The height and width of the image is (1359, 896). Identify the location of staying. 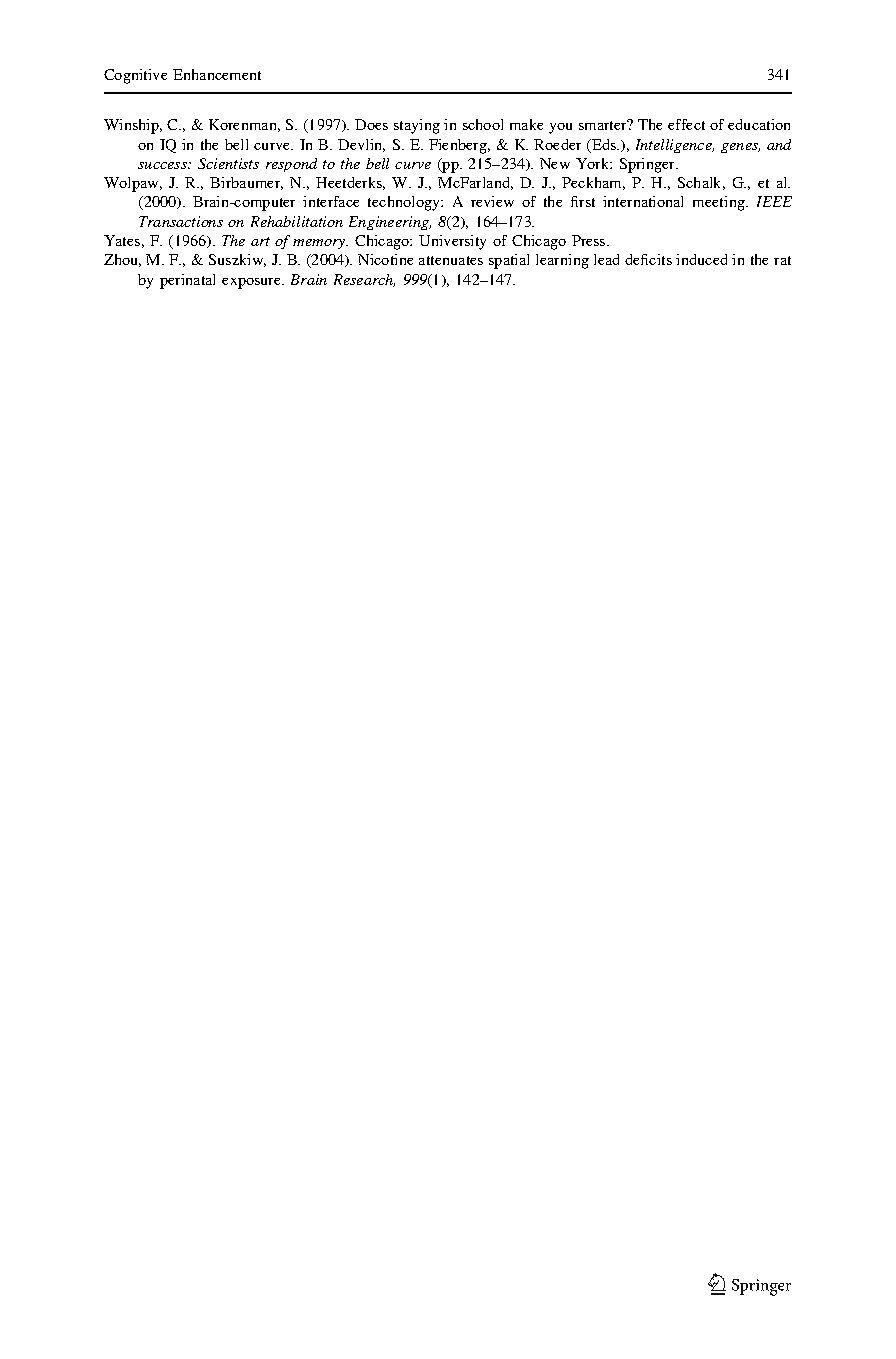
(417, 126).
